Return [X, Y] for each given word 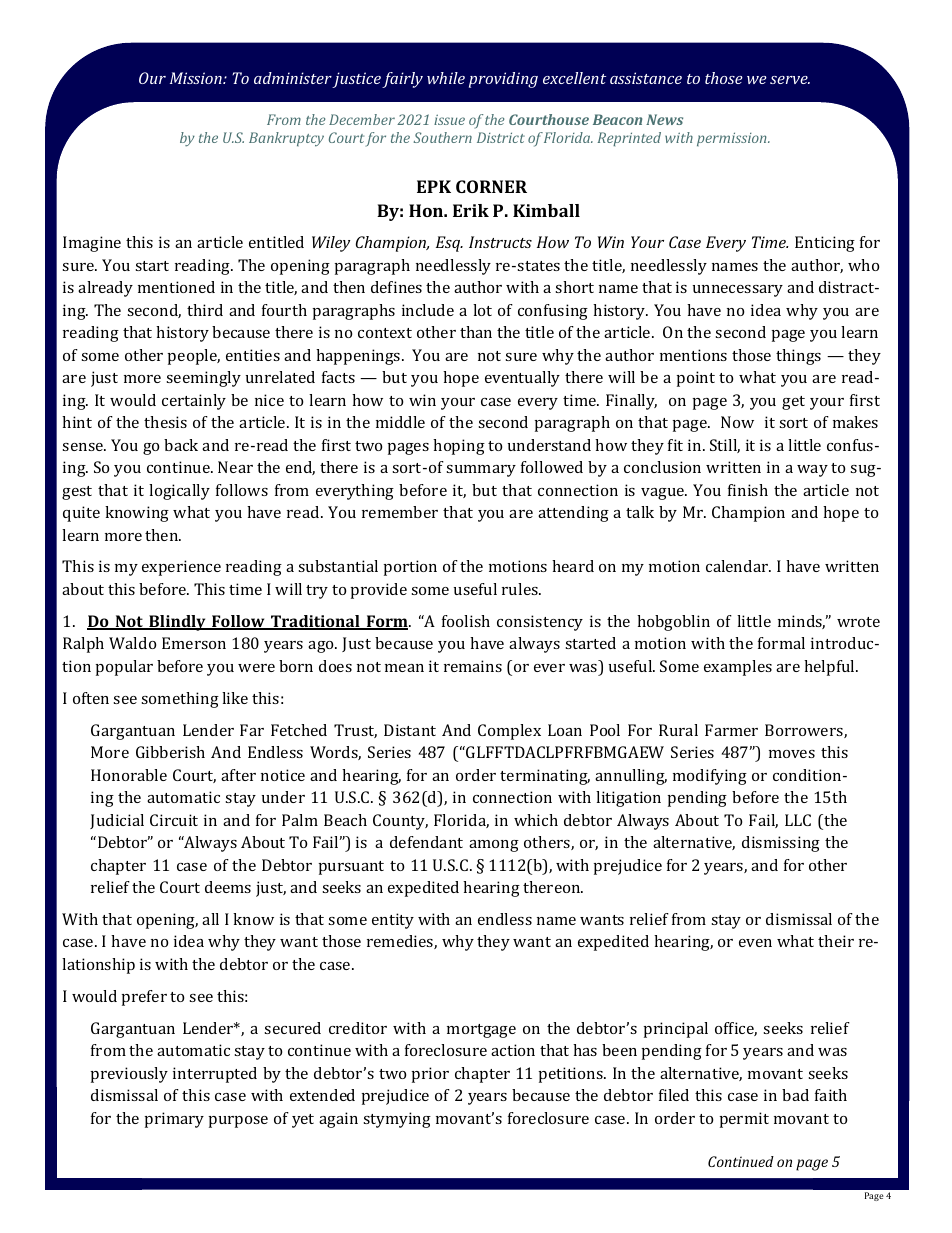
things [798, 357]
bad [795, 1095]
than [476, 332]
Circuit [174, 820]
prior [430, 1075]
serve [790, 80]
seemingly [203, 379]
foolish [466, 621]
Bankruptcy [286, 139]
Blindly [177, 623]
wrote [858, 622]
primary [174, 1120]
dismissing [781, 844]
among [494, 846]
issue [449, 119]
